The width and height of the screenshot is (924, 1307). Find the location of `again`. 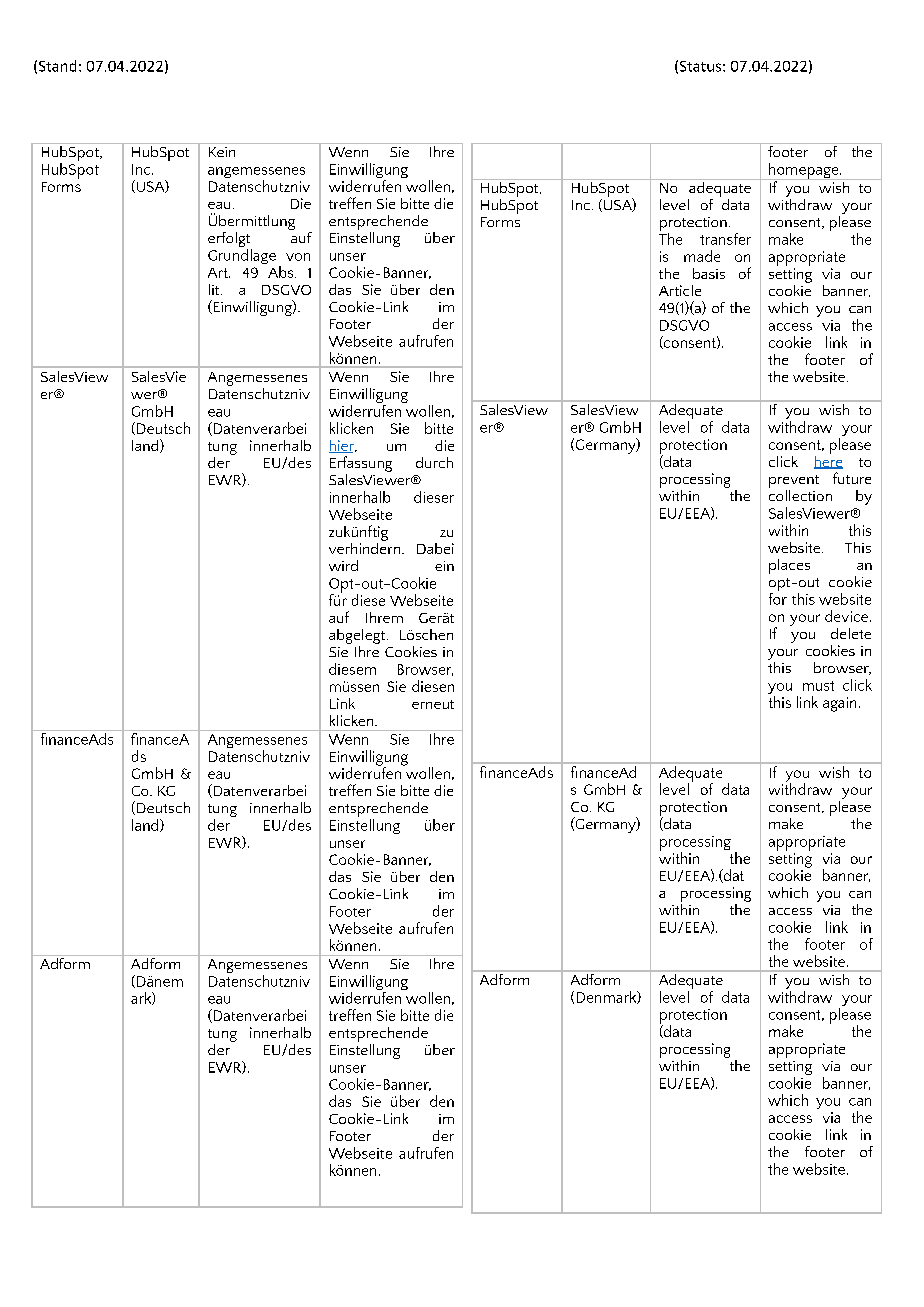

again is located at coordinates (839, 704).
